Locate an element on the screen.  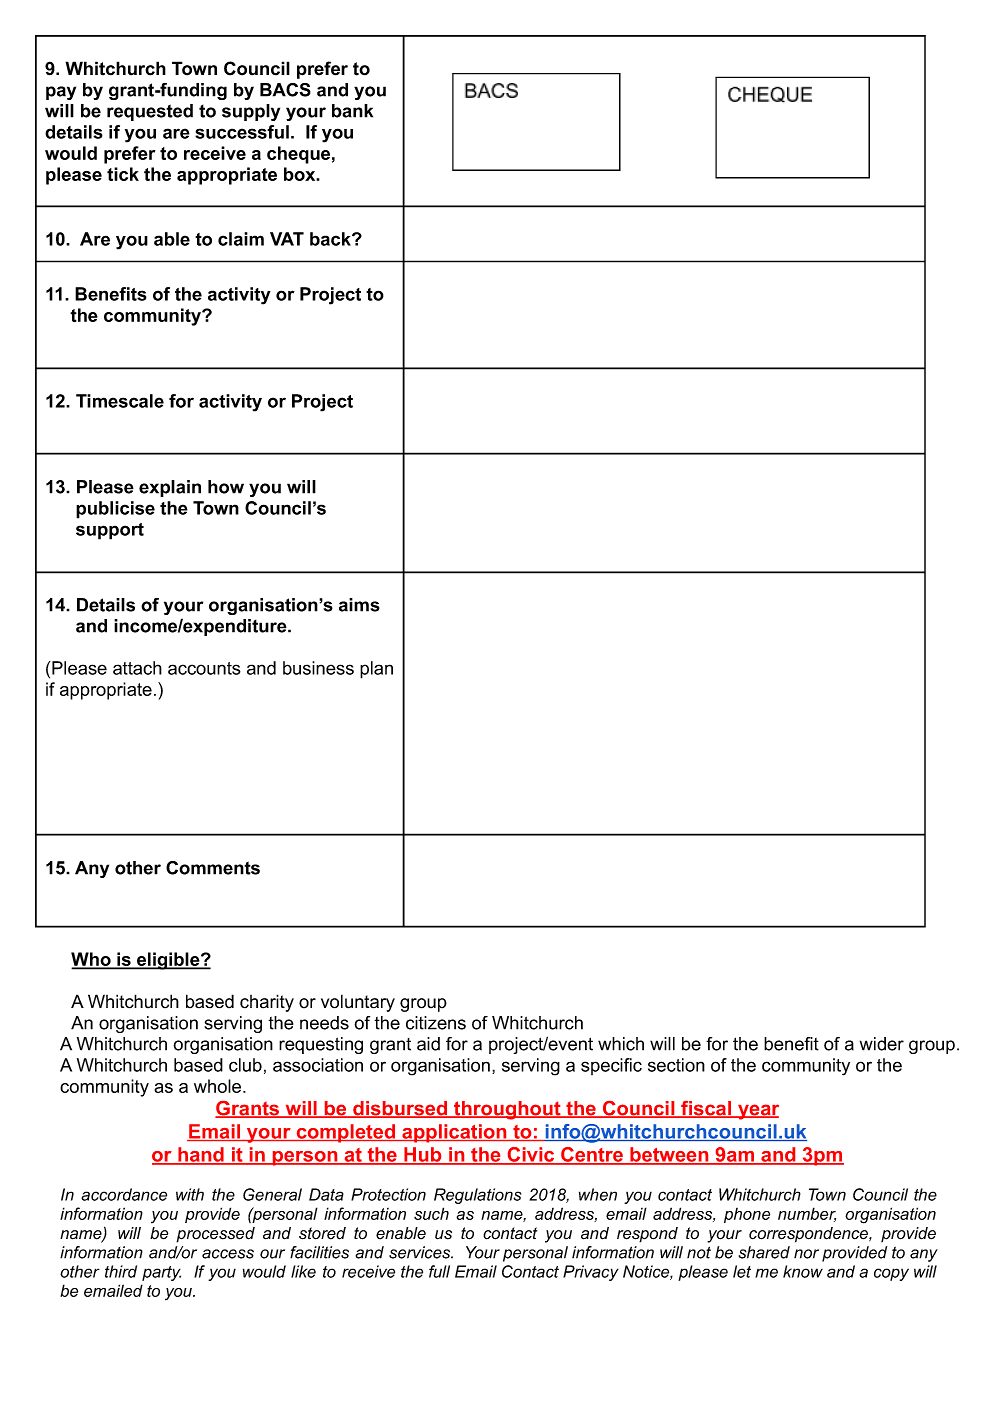
Comments is located at coordinates (213, 868).
